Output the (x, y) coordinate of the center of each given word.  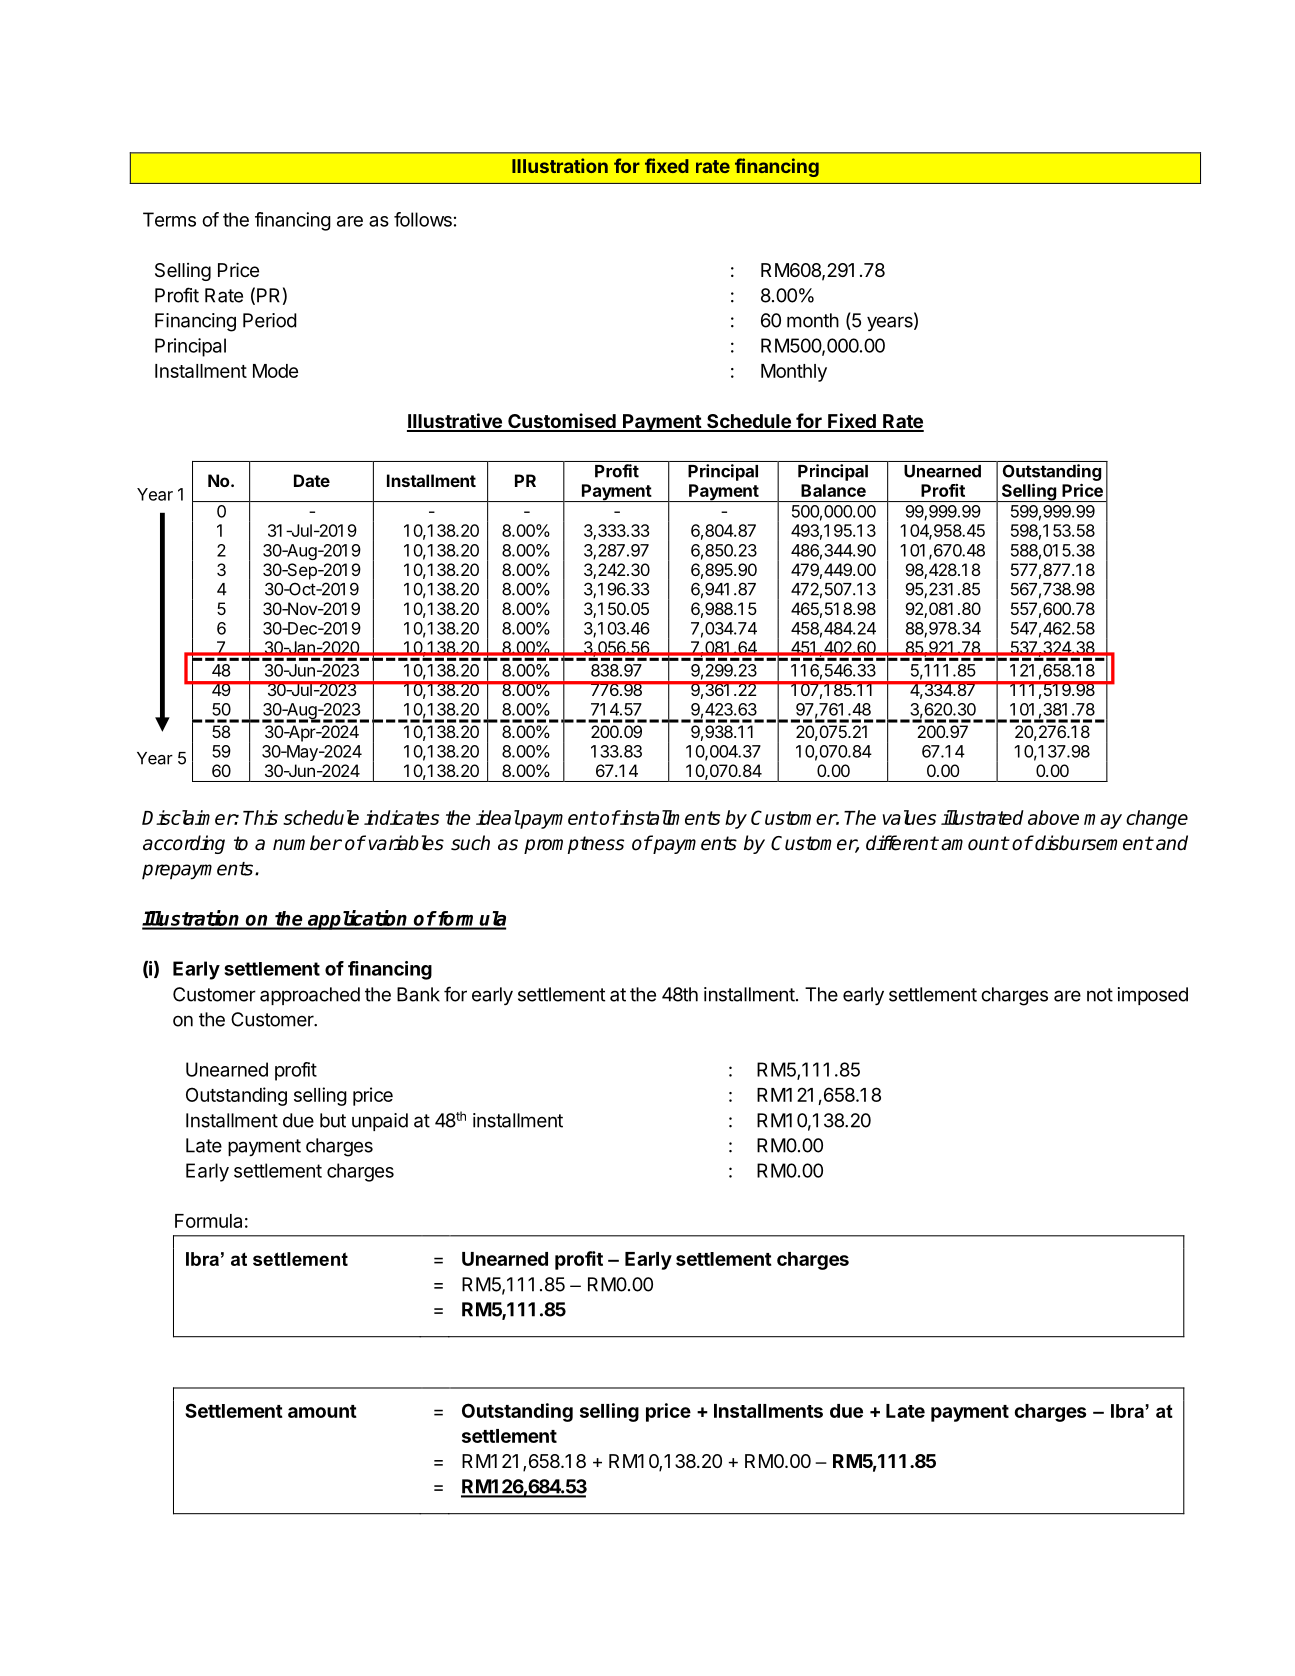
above (1053, 817)
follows (423, 219)
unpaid (380, 1122)
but (333, 1120)
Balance (833, 490)
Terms (169, 219)
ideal (498, 817)
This (260, 817)
